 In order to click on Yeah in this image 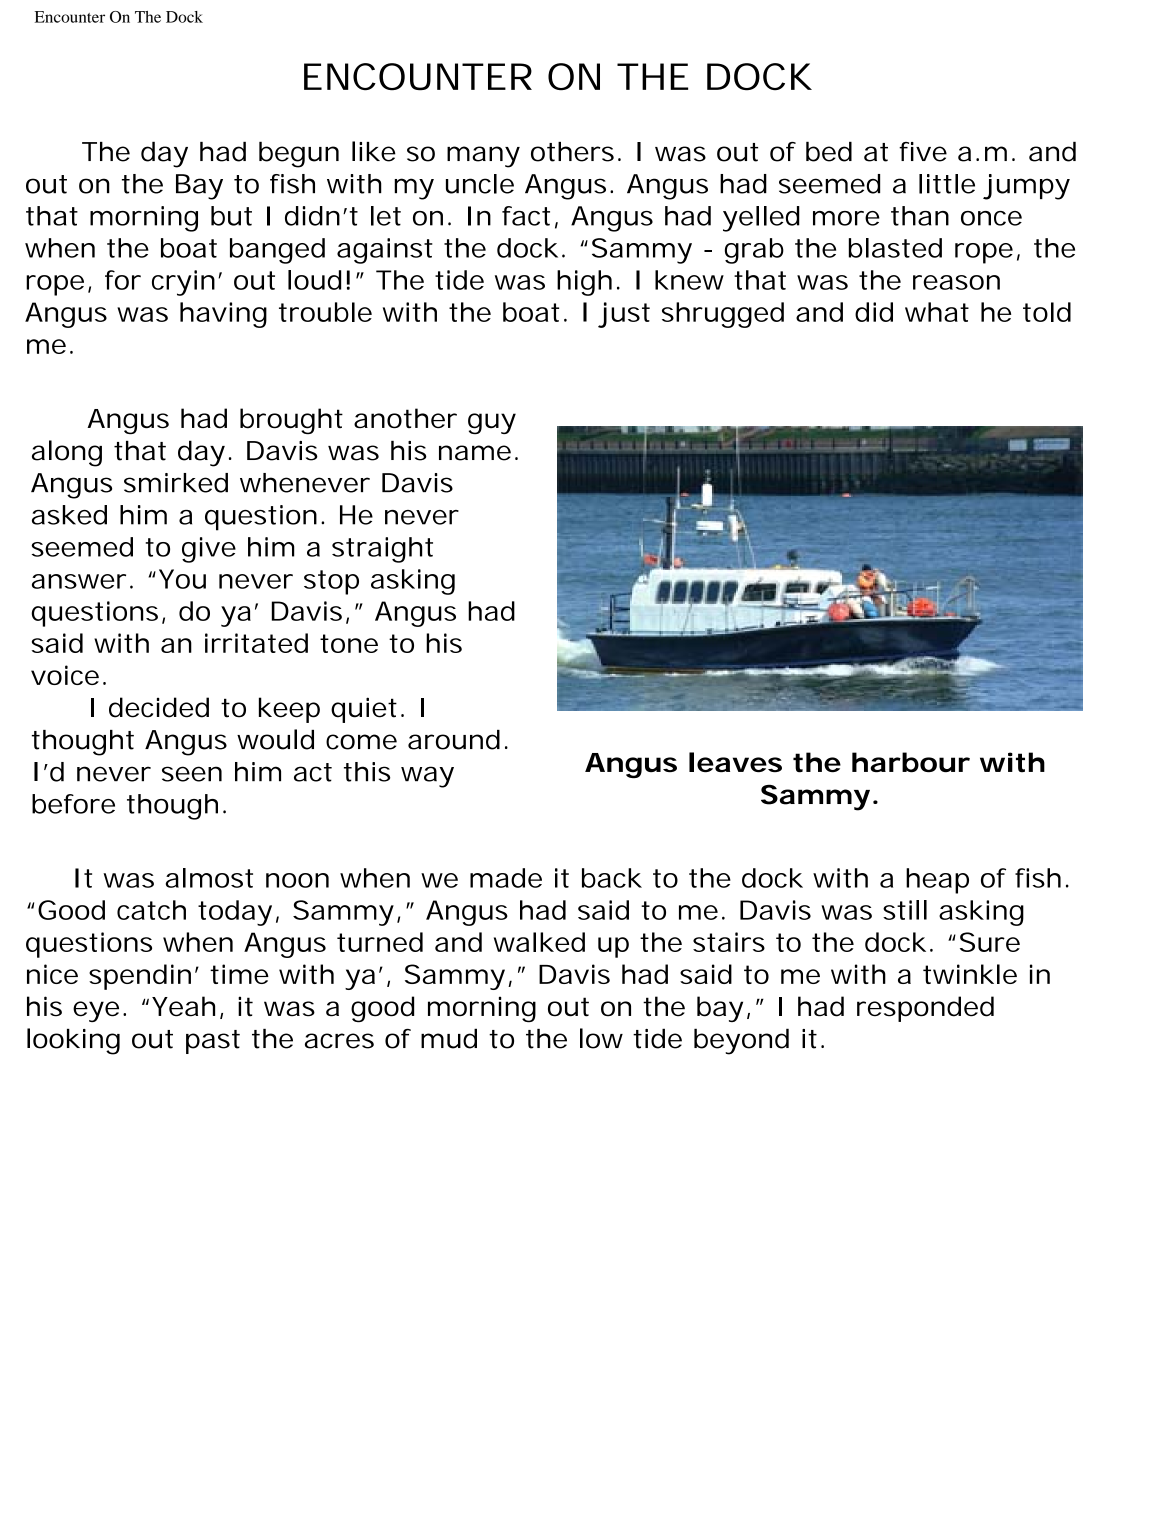, I will do `click(183, 1006)`.
